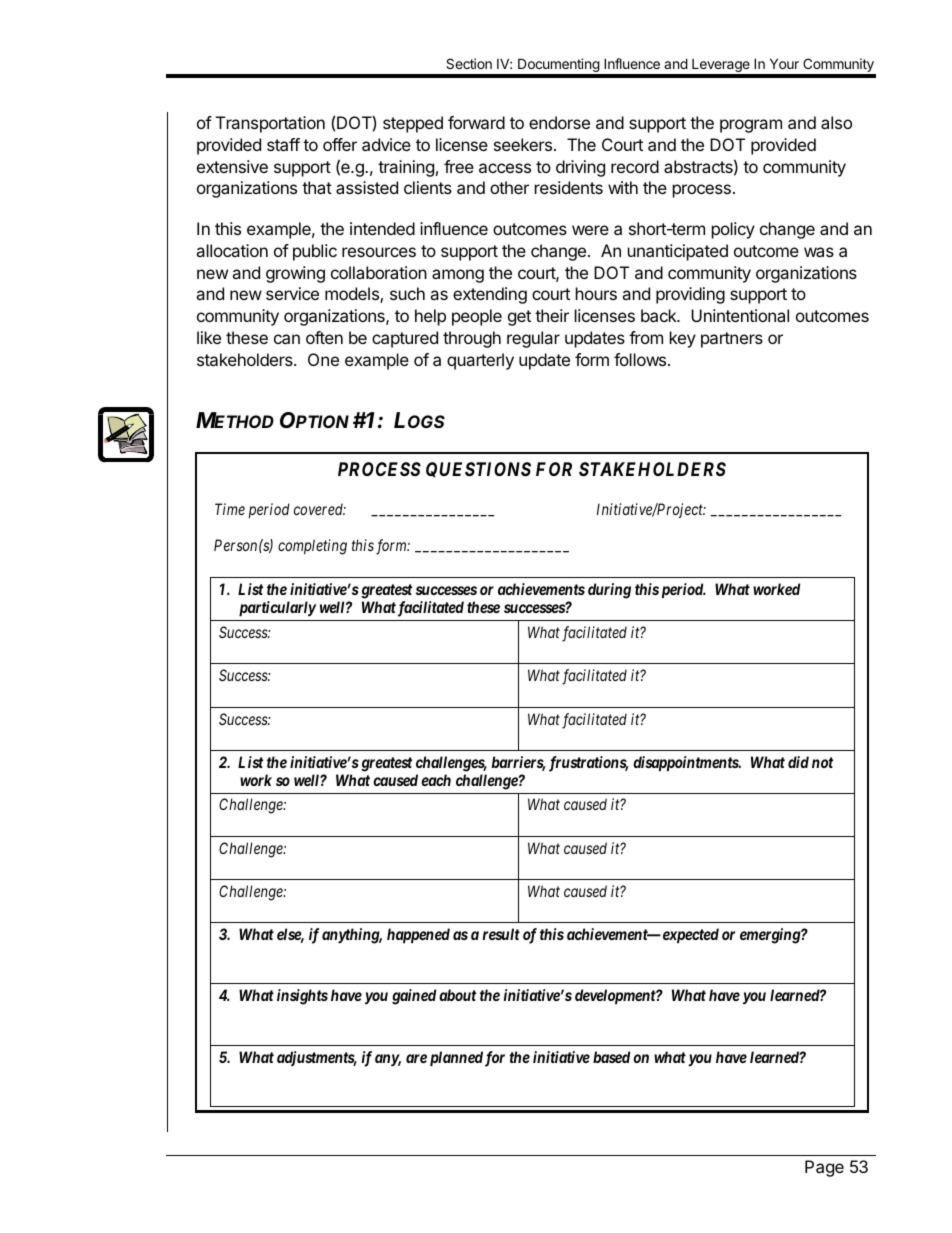 The height and width of the image is (1233, 952). Describe the element at coordinates (456, 1058) in the image. I see `planned` at that location.
